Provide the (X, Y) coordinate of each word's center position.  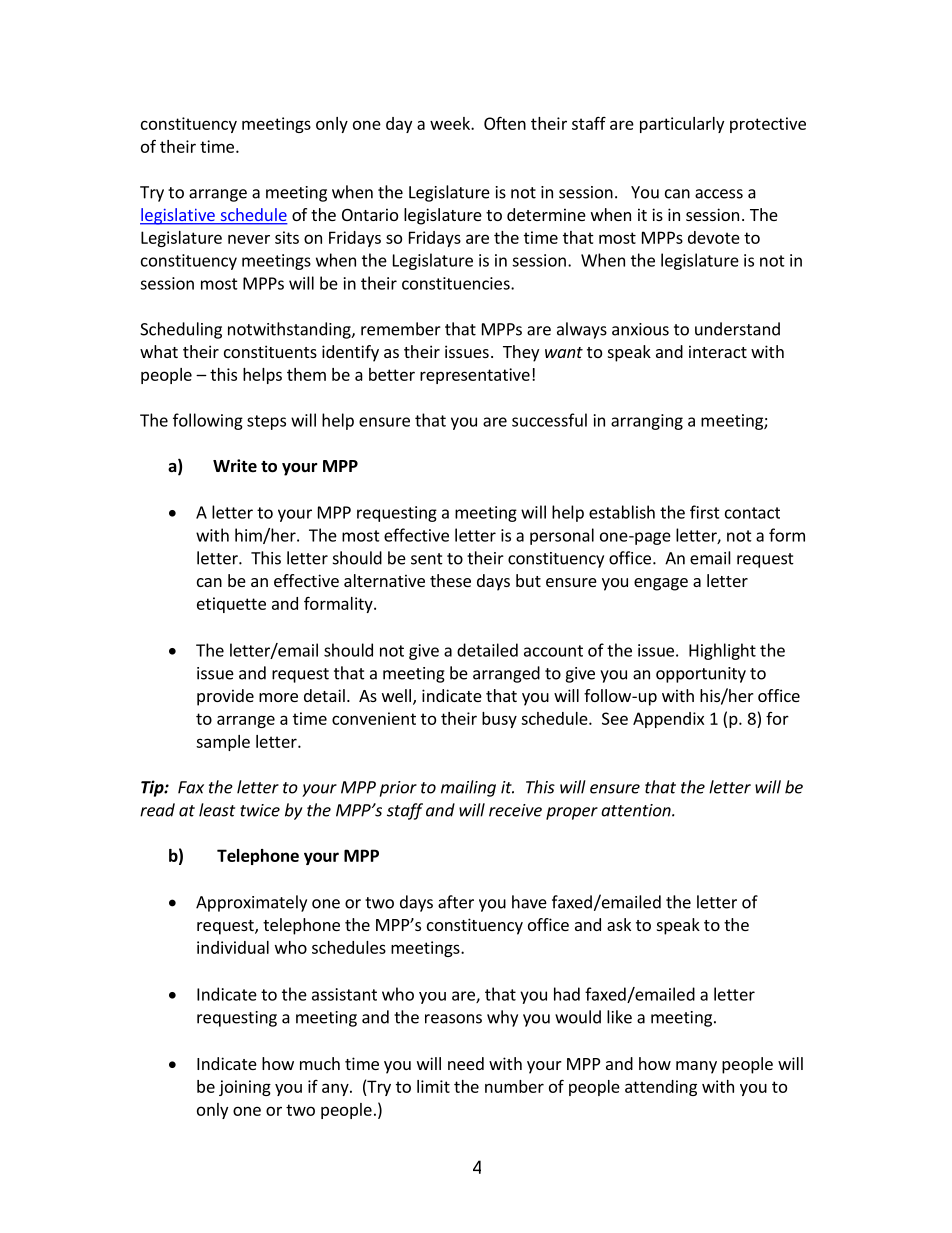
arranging (647, 422)
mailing (468, 788)
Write (235, 466)
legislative (178, 216)
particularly (682, 125)
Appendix (668, 720)
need (466, 1063)
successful (549, 420)
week (451, 123)
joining (245, 1088)
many (696, 1067)
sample (223, 743)
